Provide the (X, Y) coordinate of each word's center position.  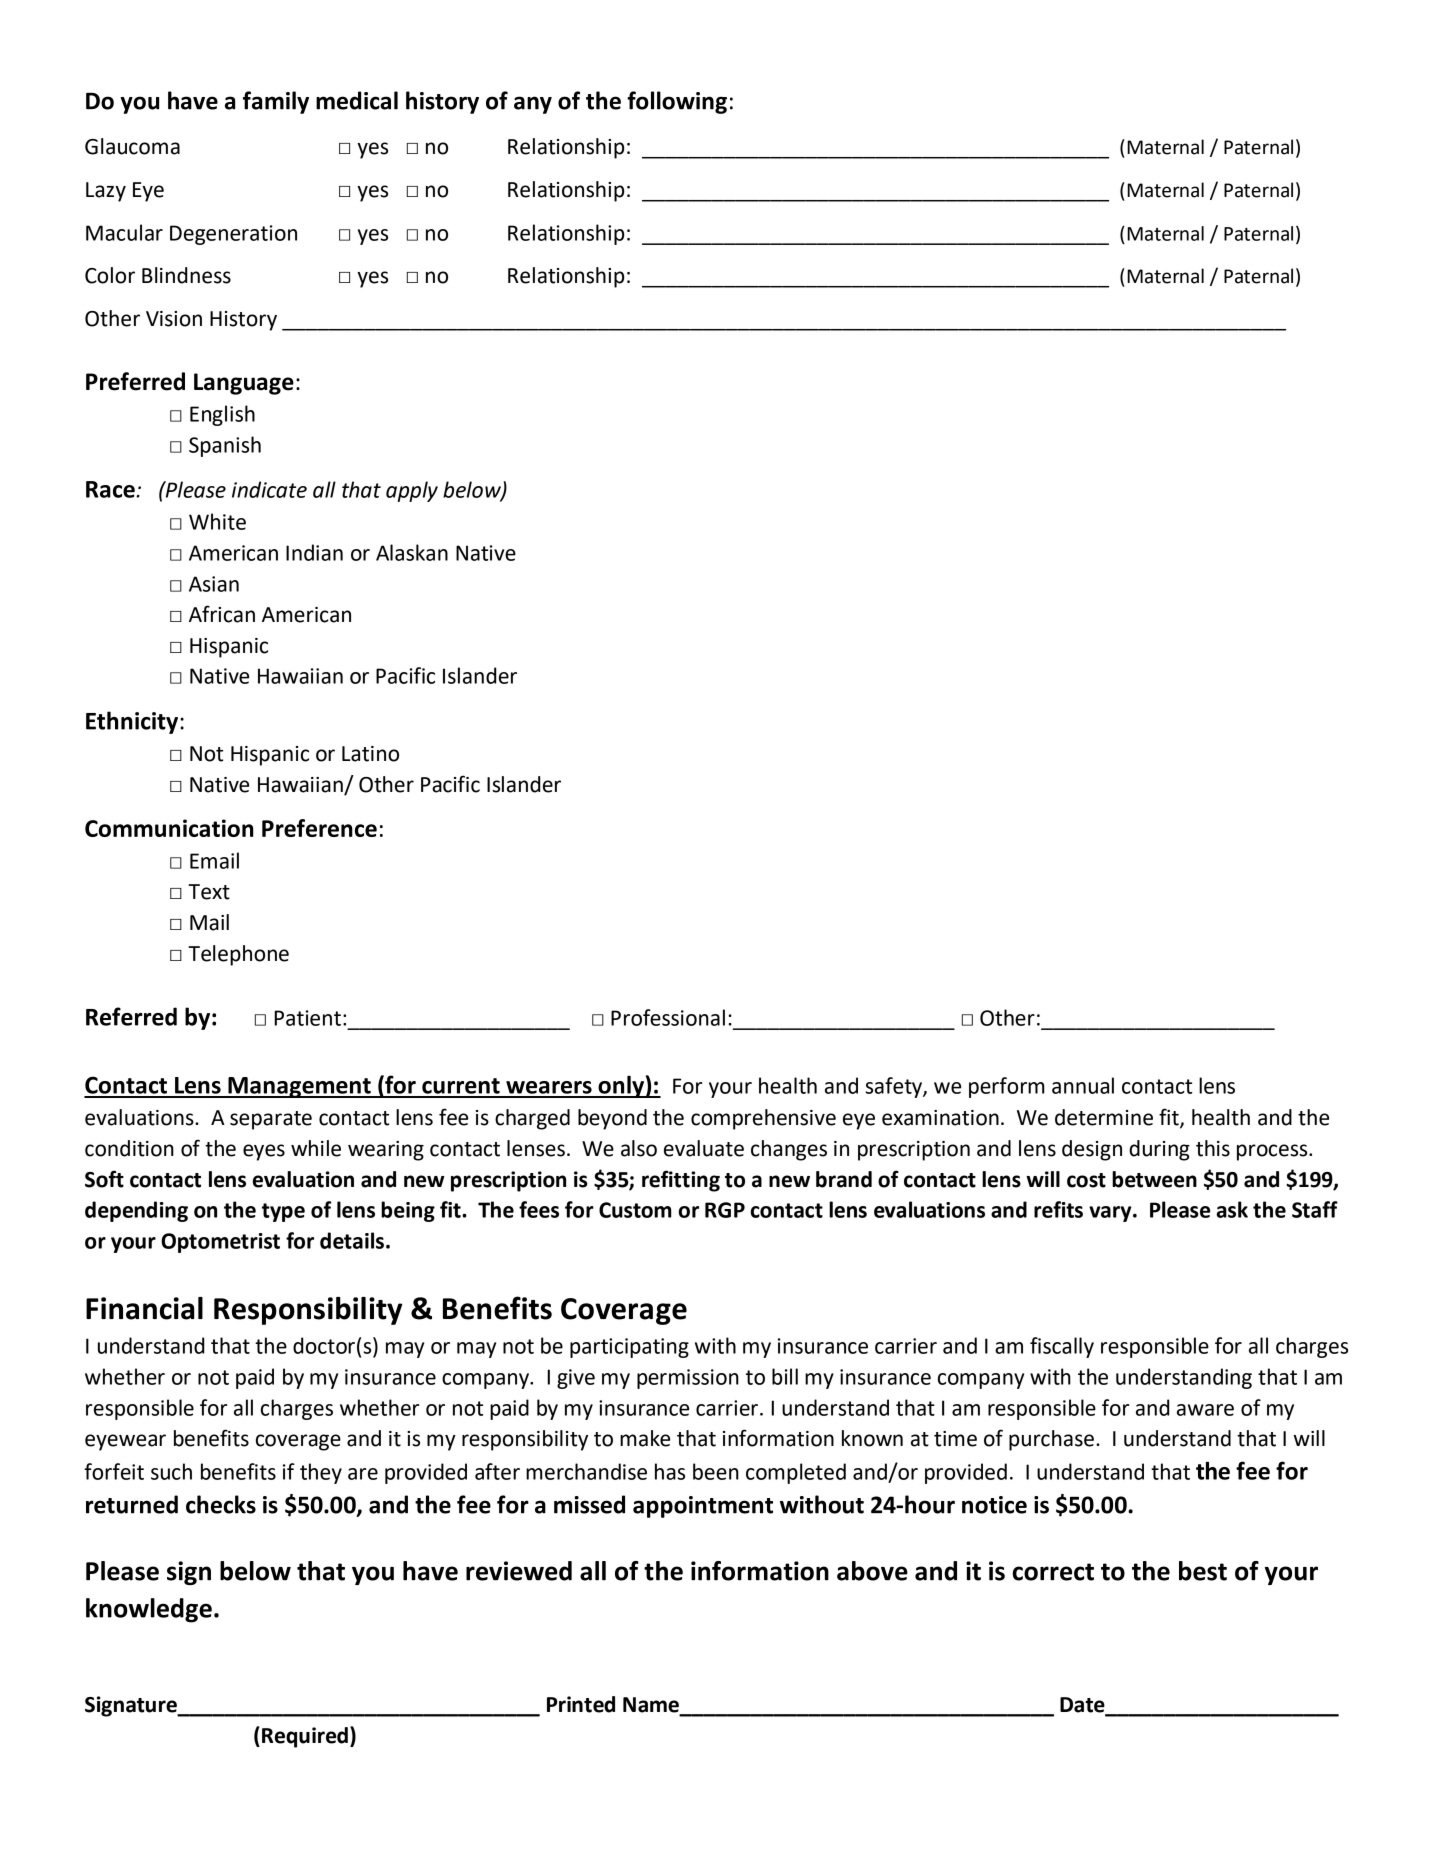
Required (305, 1737)
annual (1083, 1085)
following (677, 102)
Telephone (238, 955)
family (276, 102)
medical (357, 100)
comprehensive (763, 1119)
